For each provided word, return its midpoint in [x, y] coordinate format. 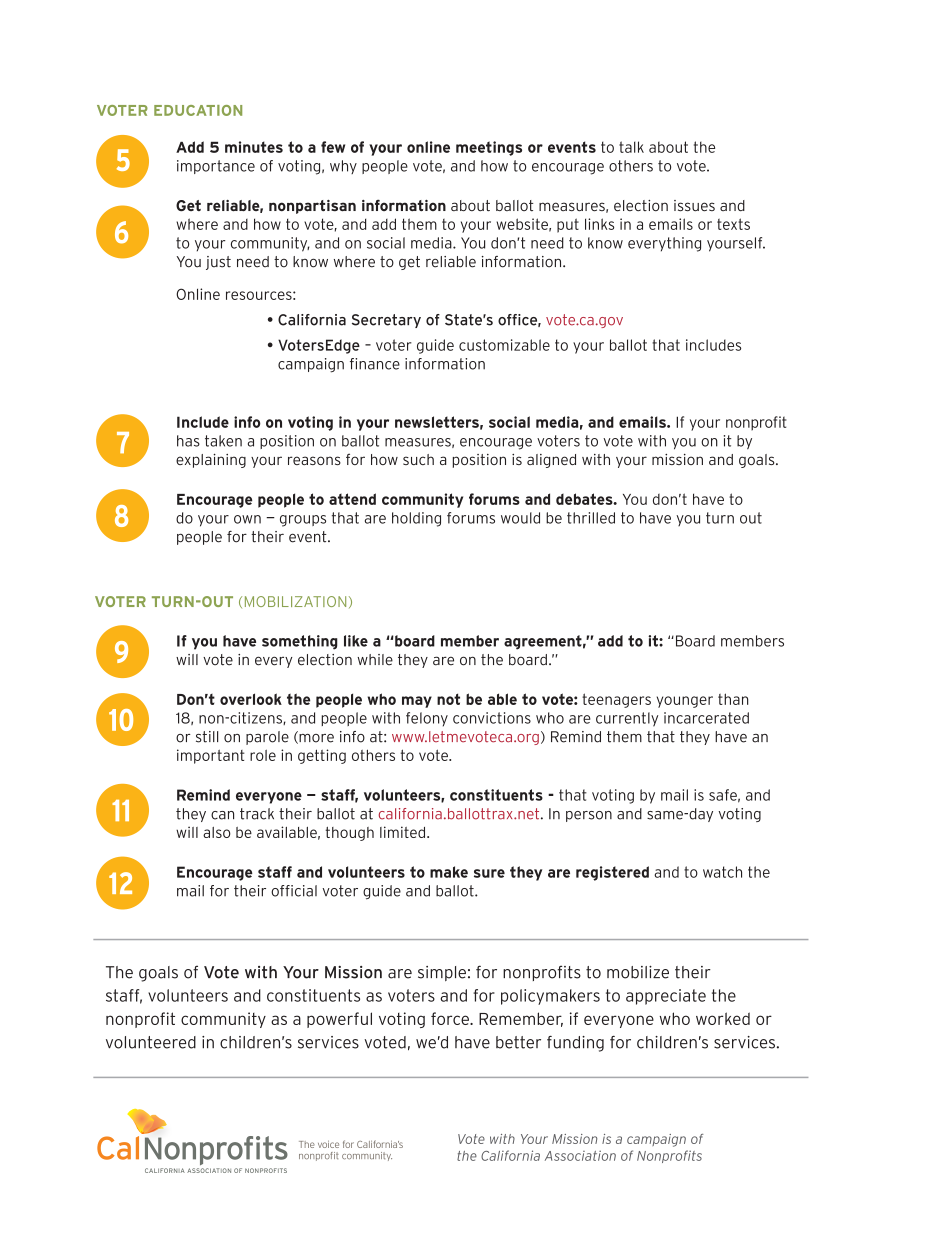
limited [404, 832]
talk [631, 147]
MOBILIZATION [295, 601]
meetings [489, 148]
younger [685, 702]
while [375, 660]
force [451, 1018]
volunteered [151, 1042]
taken [223, 441]
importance [216, 167]
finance [375, 364]
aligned [551, 461]
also [217, 832]
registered [612, 873]
